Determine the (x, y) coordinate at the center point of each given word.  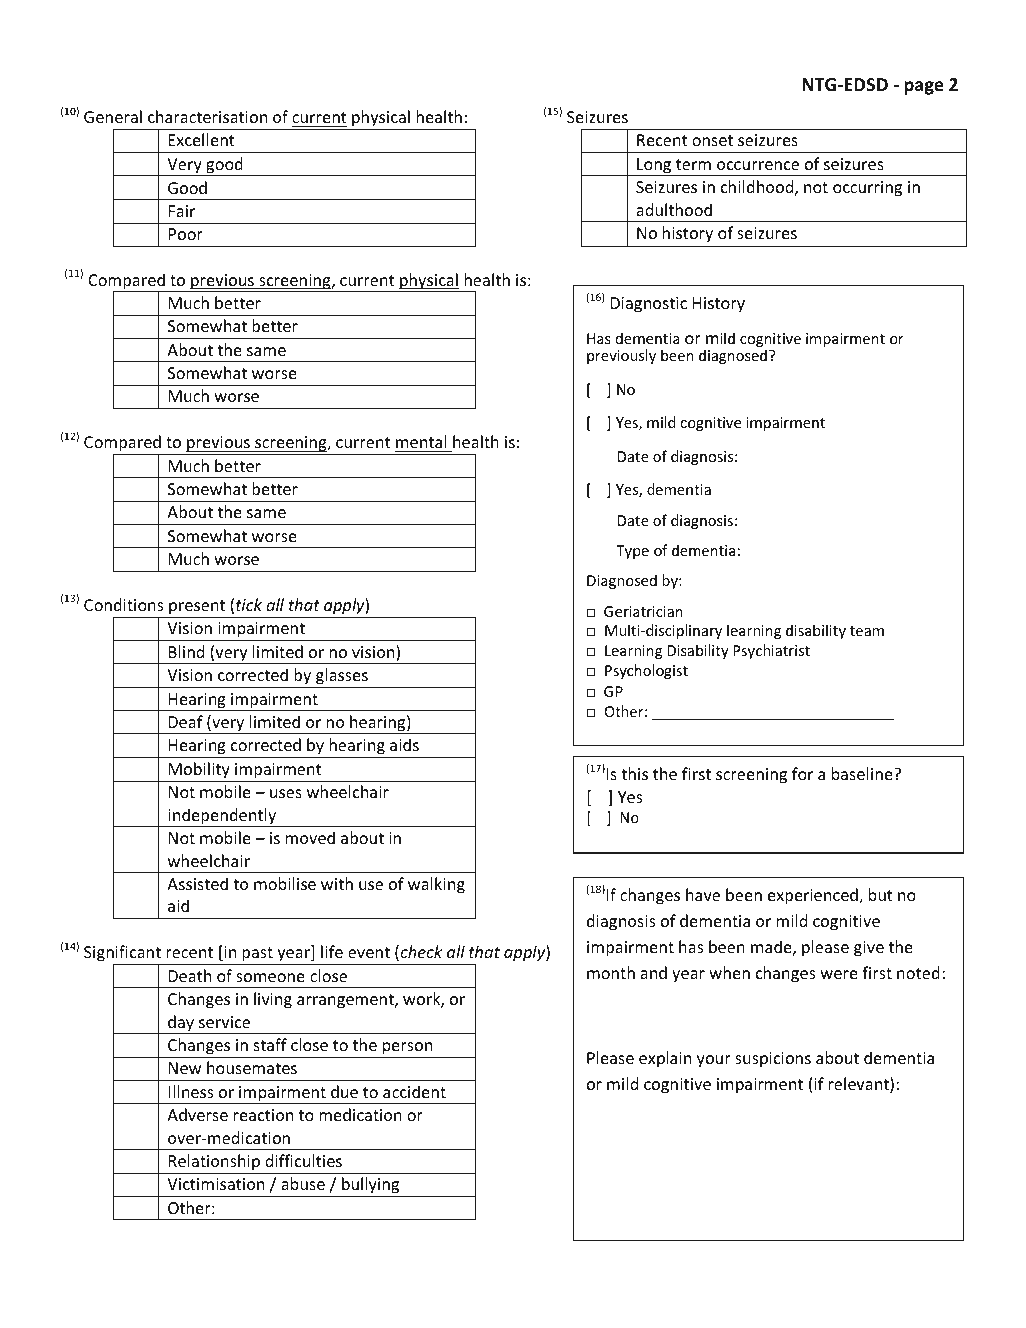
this (634, 773)
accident (414, 1091)
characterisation (207, 116)
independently (222, 817)
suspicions (773, 1060)
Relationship (214, 1162)
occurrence (758, 165)
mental (421, 441)
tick (249, 604)
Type (632, 552)
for (802, 773)
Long (654, 167)
